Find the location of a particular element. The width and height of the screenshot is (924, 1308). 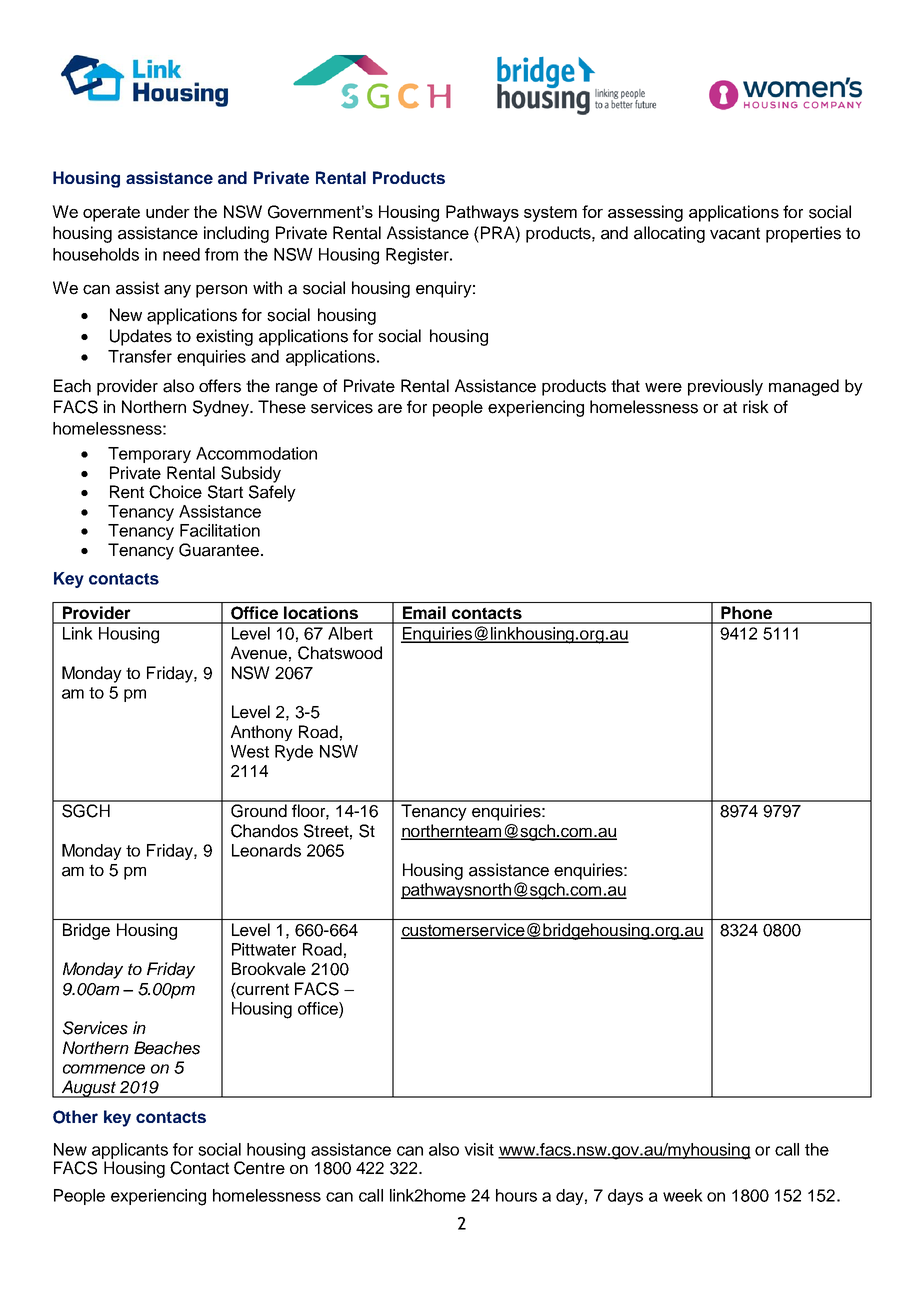

Albert is located at coordinates (350, 633).
